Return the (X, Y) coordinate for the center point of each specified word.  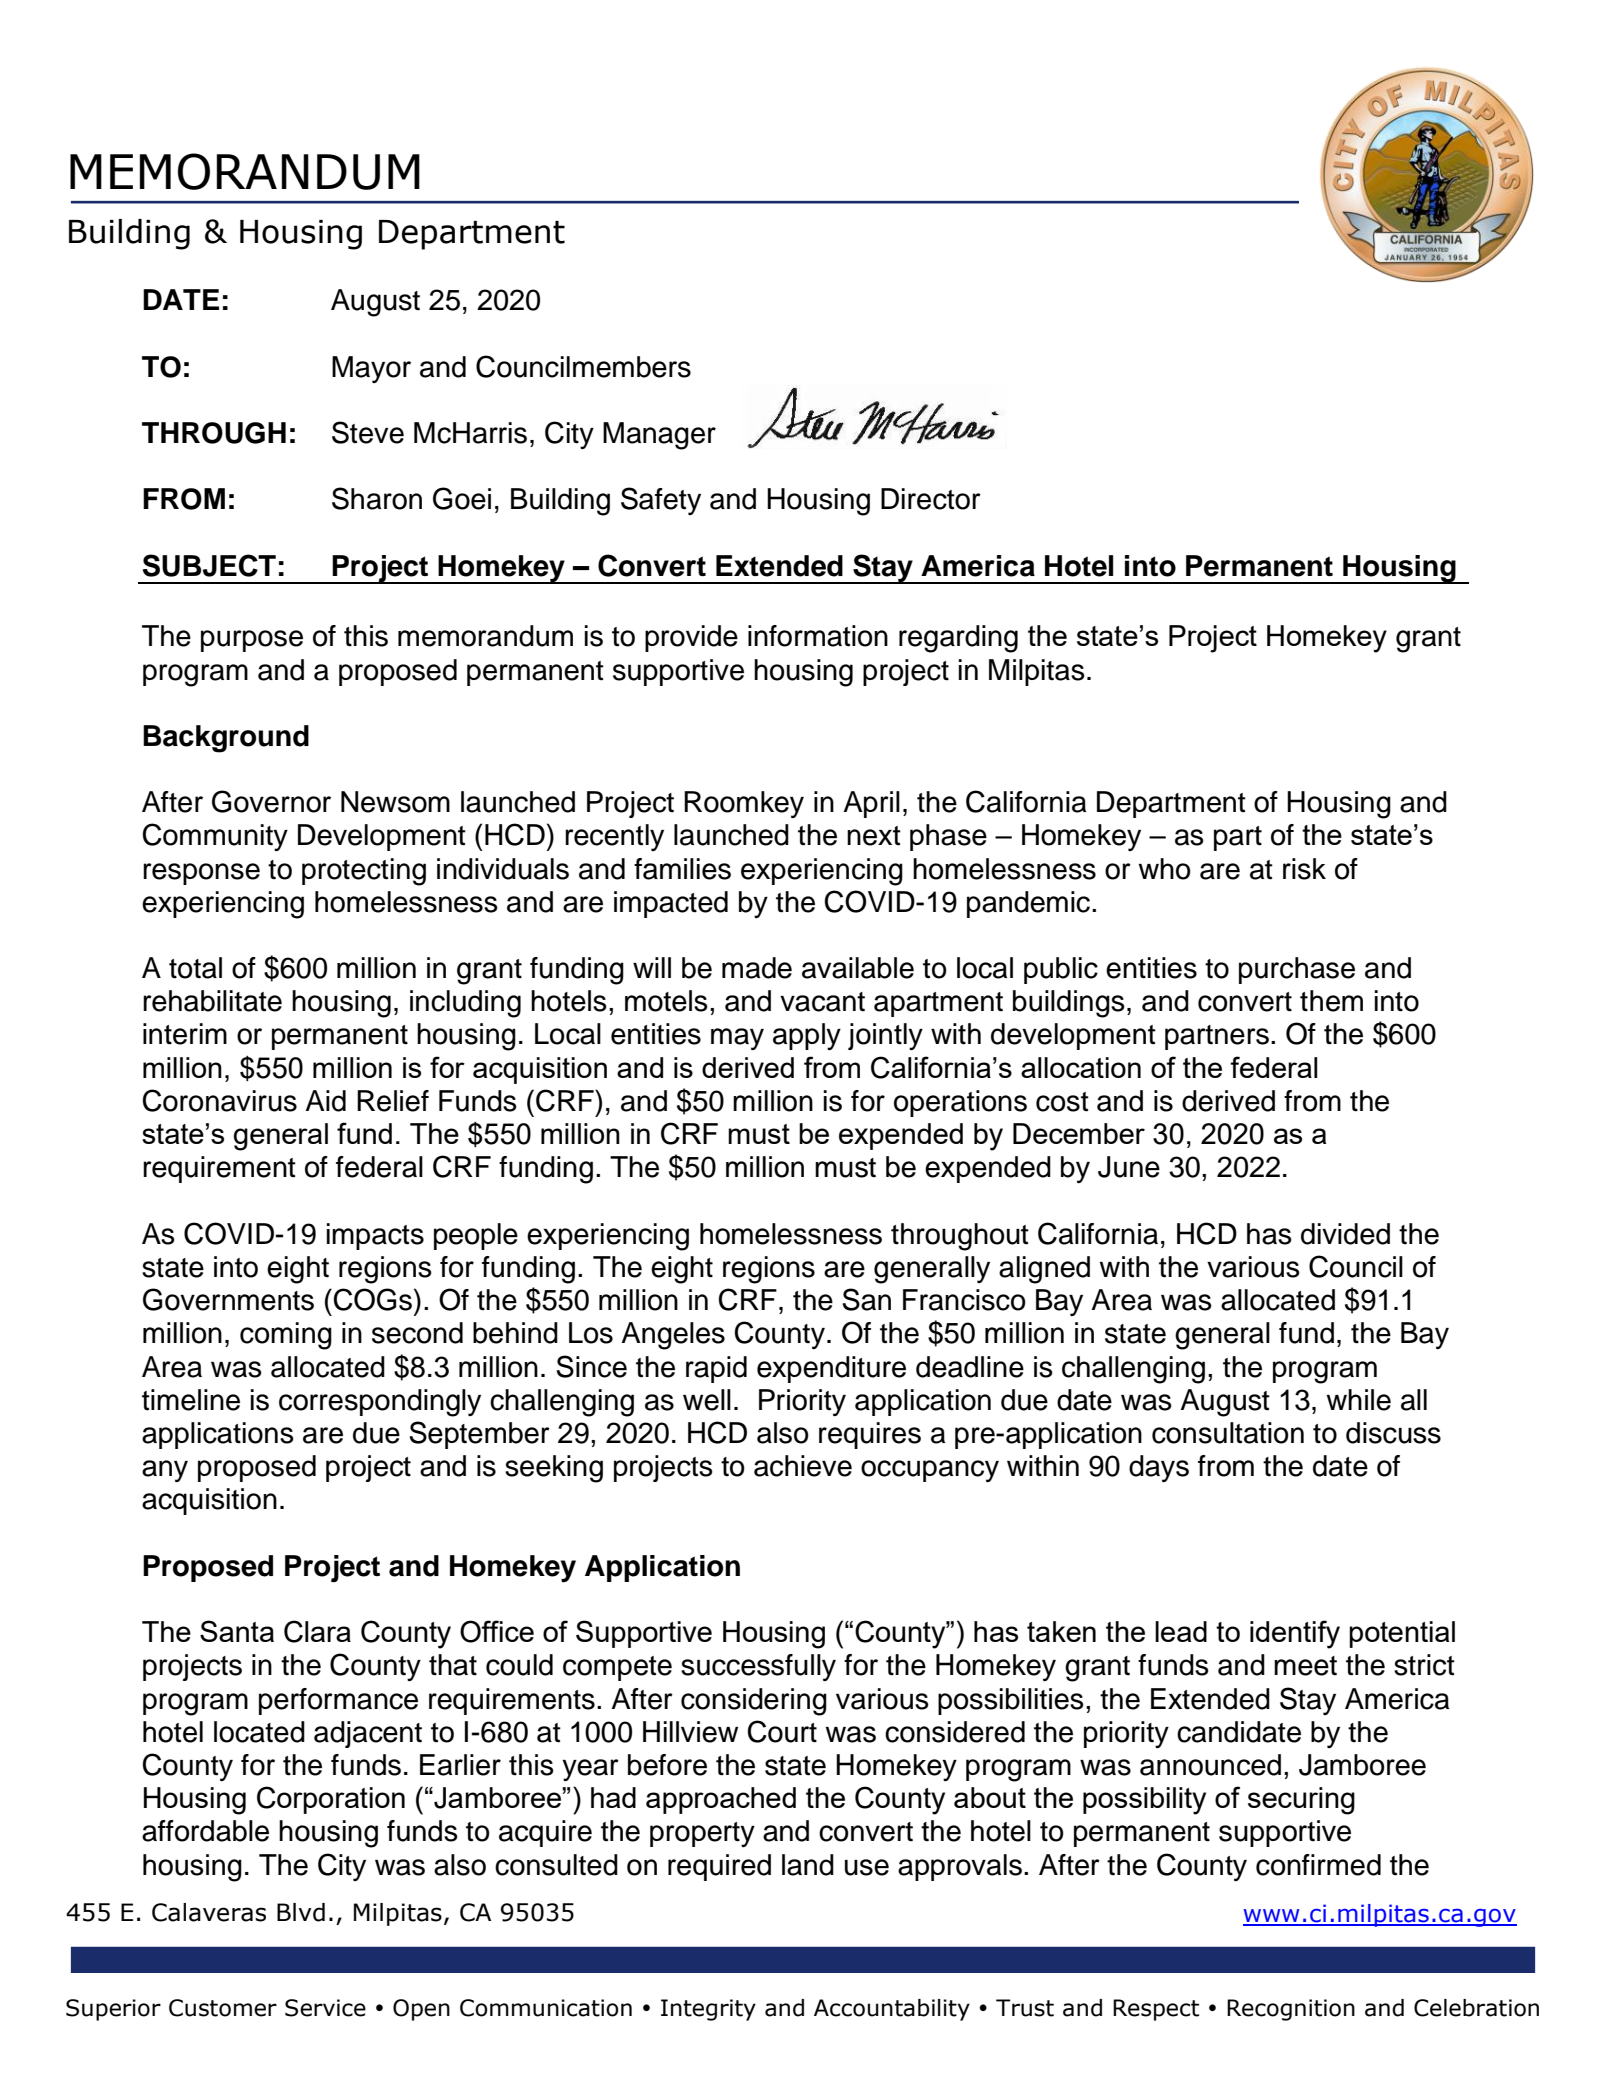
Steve (368, 432)
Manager (659, 436)
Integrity (708, 2010)
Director (931, 499)
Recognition (1291, 2010)
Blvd (301, 1912)
